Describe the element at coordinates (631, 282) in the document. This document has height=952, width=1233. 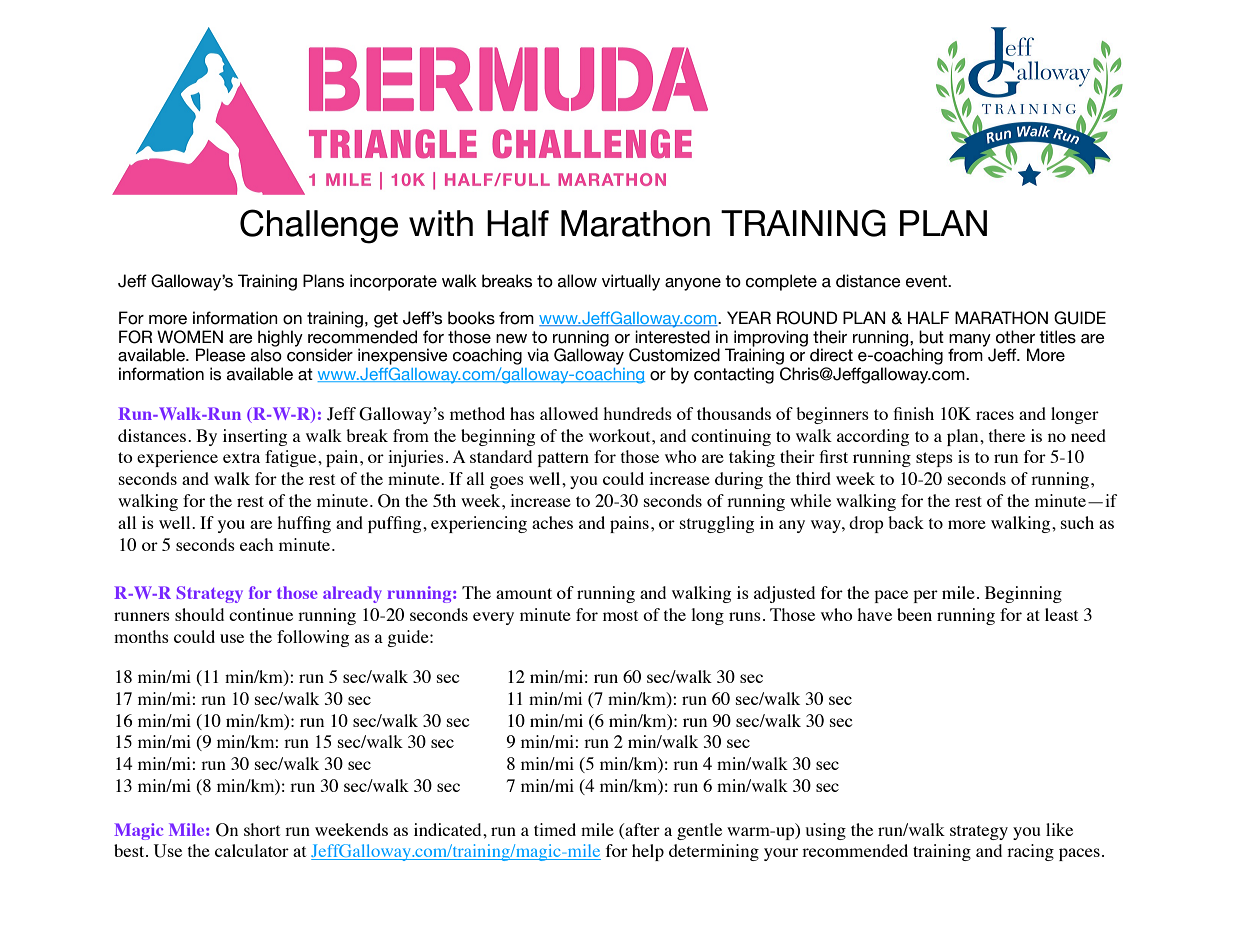
I see `virtually` at that location.
